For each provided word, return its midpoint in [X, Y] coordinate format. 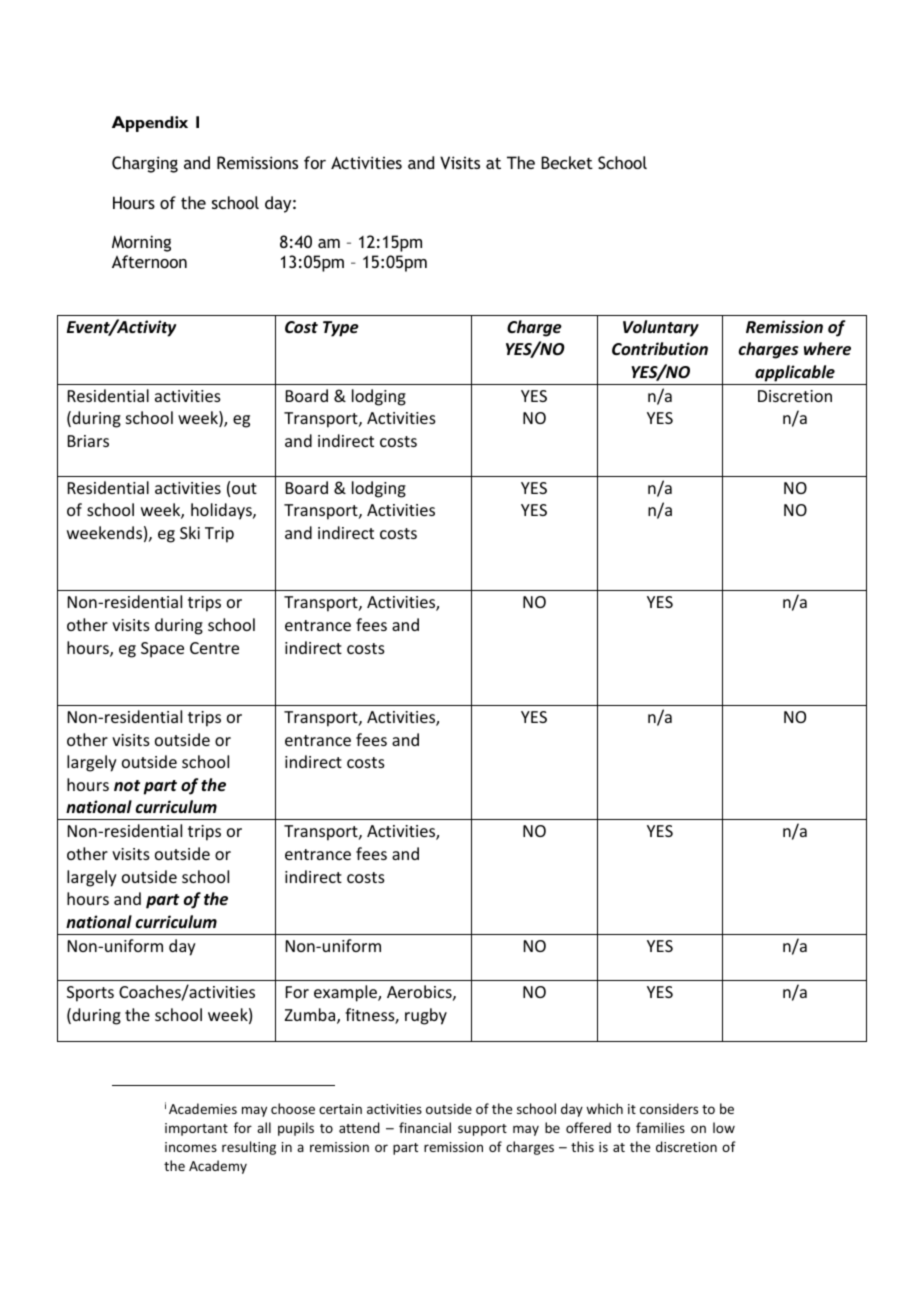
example [346, 993]
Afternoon [149, 261]
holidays [222, 511]
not [127, 785]
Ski [190, 532]
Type [341, 329]
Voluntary [661, 328]
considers [669, 1108]
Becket [567, 162]
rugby [426, 1016]
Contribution [660, 348]
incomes [191, 1147]
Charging [145, 164]
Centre [214, 648]
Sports [90, 994]
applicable [795, 373]
